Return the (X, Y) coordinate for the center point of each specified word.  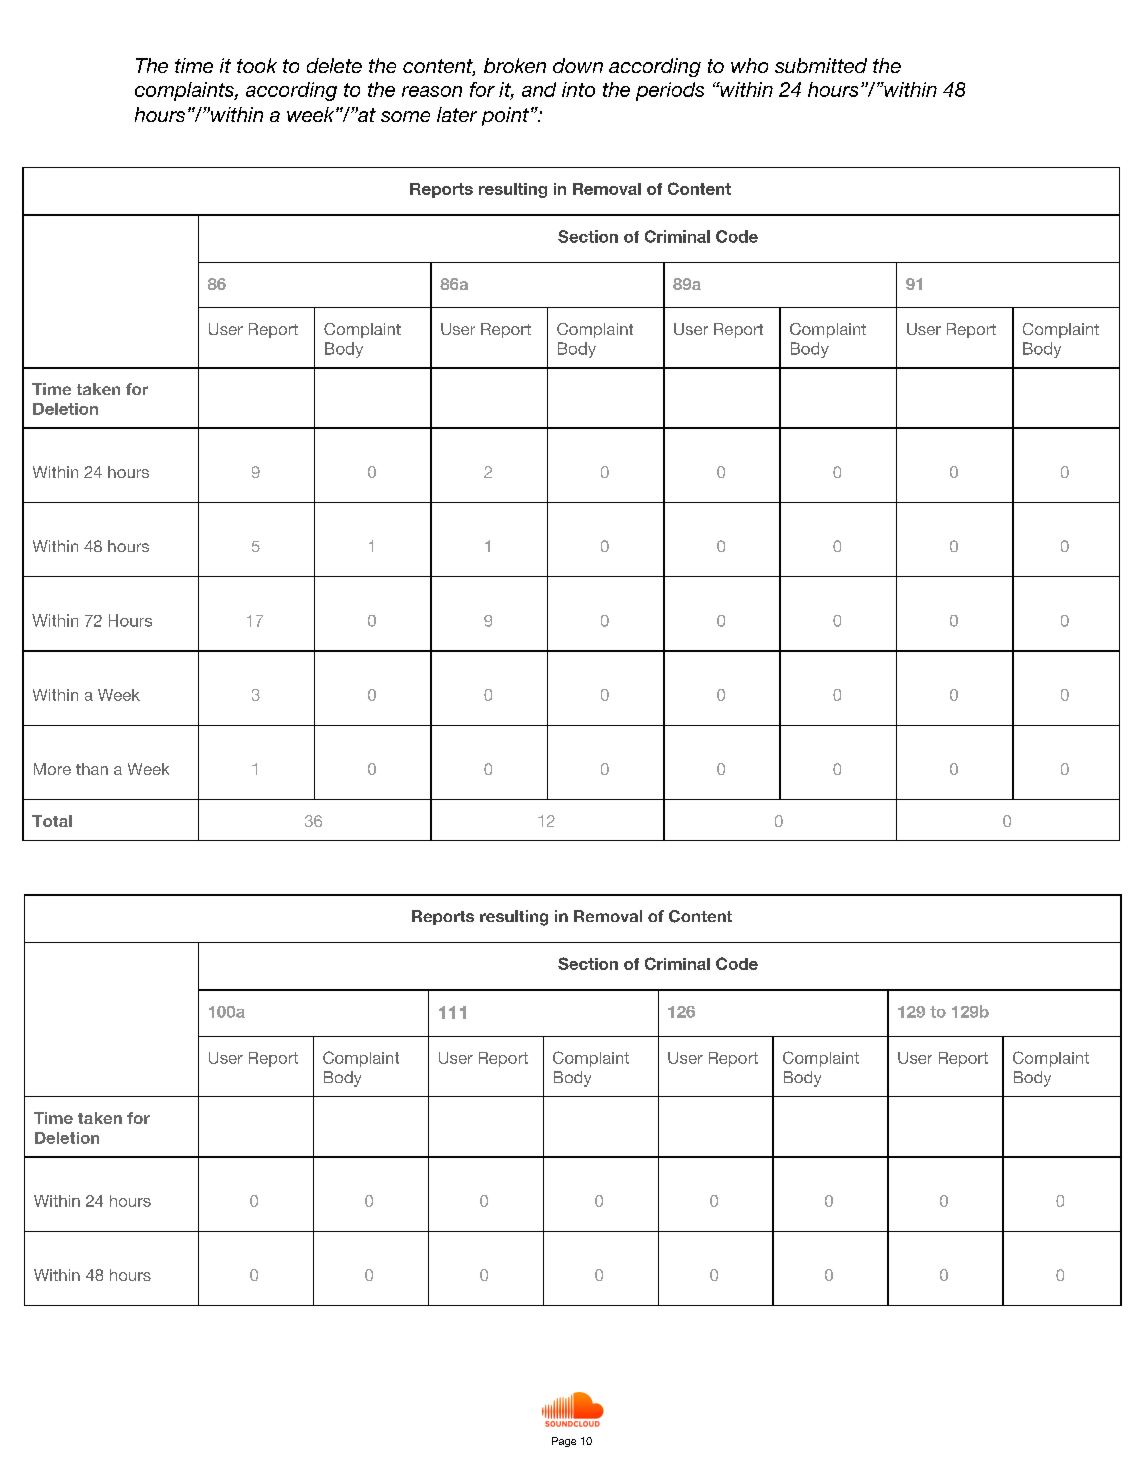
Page (564, 1442)
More (52, 769)
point (505, 116)
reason (432, 91)
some (405, 116)
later (457, 114)
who (749, 65)
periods (670, 91)
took (257, 65)
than (92, 769)
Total (52, 821)
